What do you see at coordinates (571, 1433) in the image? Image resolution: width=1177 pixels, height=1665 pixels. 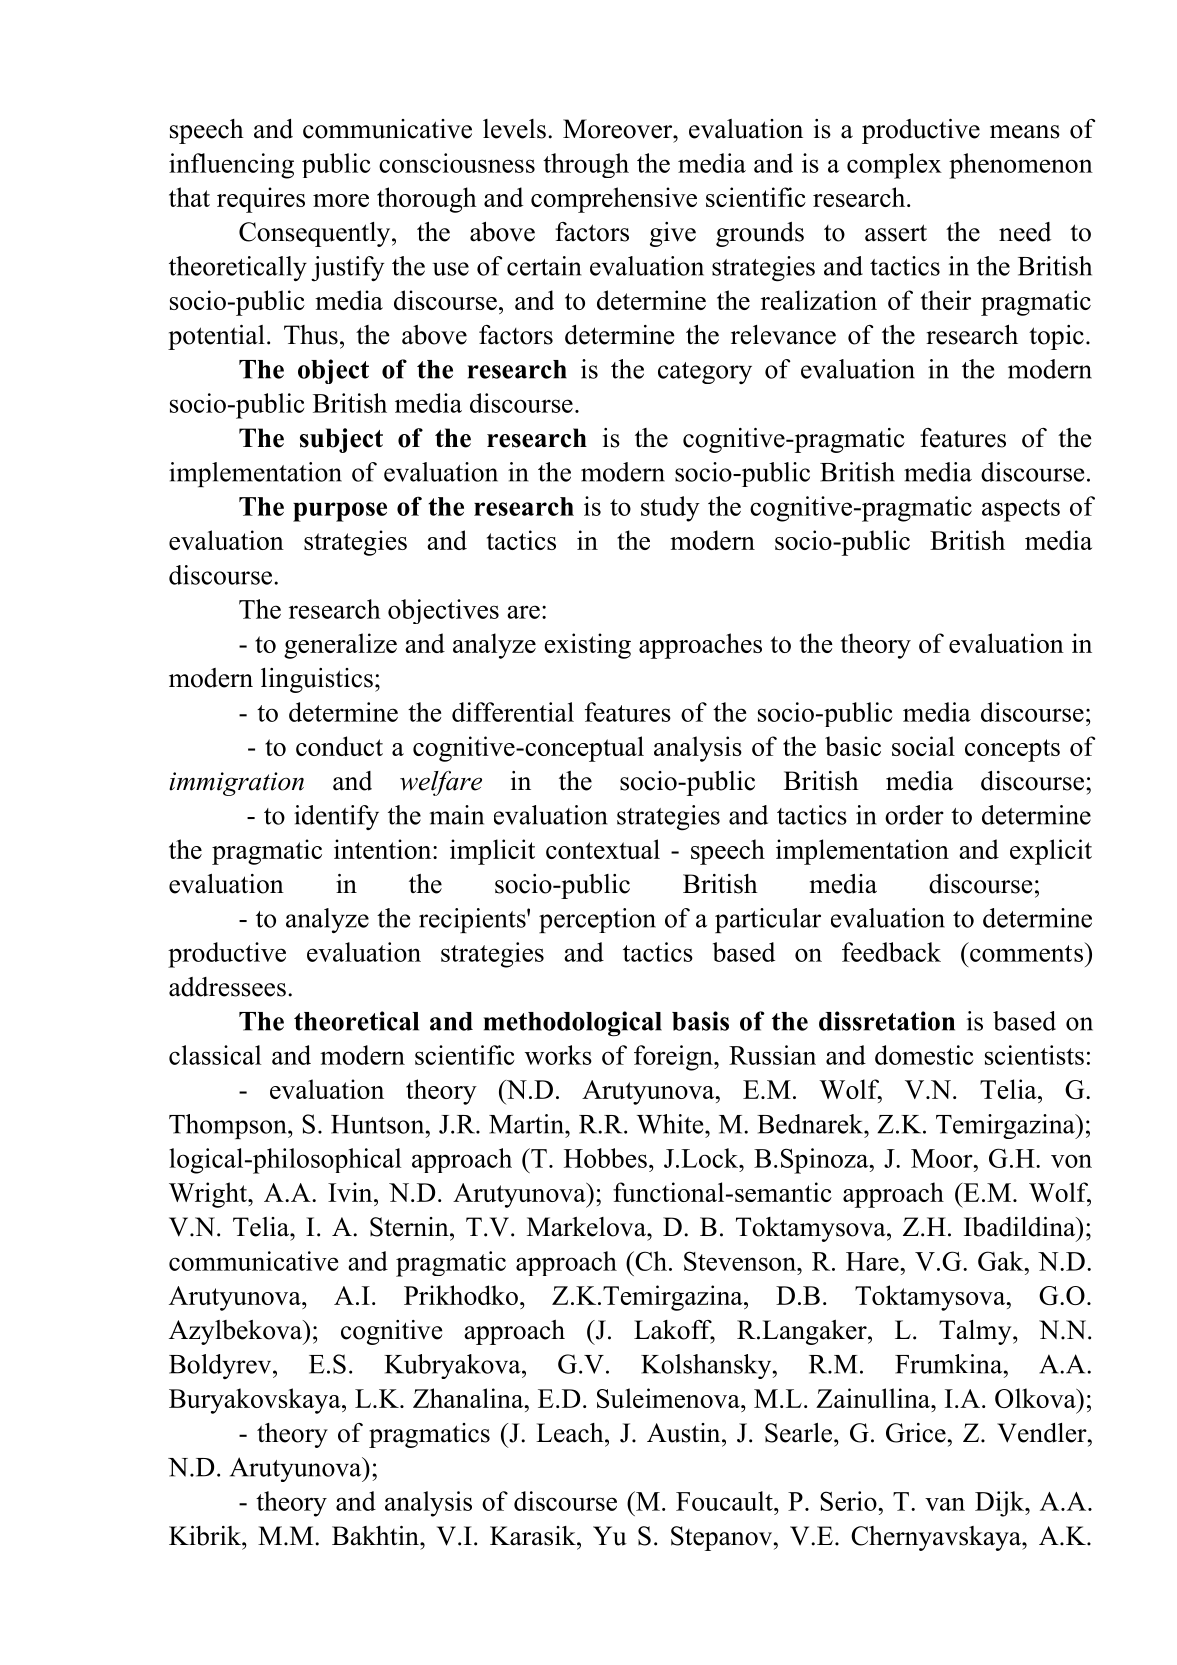 I see `Leach` at bounding box center [571, 1433].
